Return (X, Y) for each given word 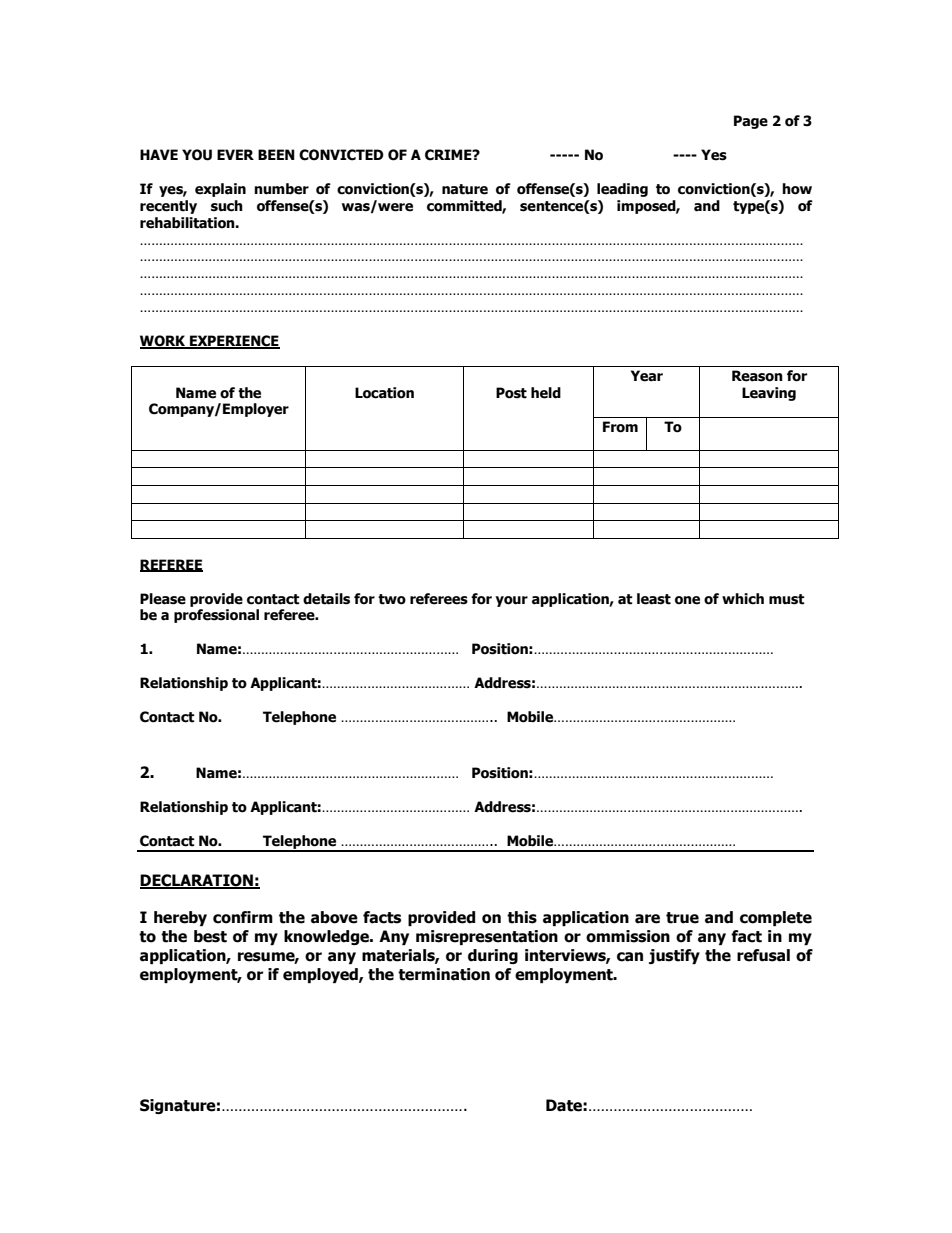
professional (216, 616)
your (511, 601)
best (210, 936)
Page (751, 122)
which (743, 599)
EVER (235, 154)
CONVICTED (341, 155)
